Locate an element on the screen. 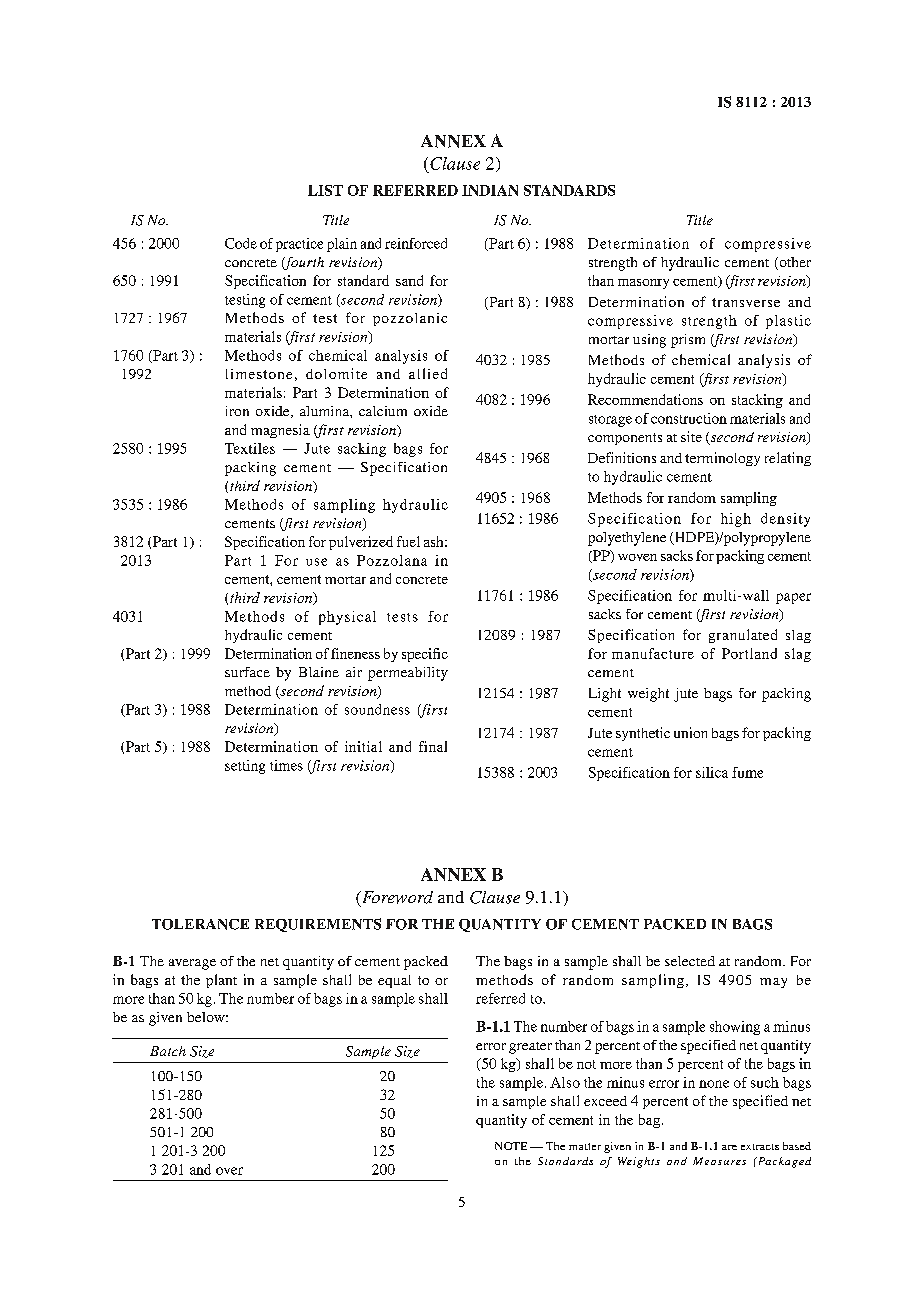 The height and width of the screenshot is (1308, 924). NOTE is located at coordinates (511, 1146).
